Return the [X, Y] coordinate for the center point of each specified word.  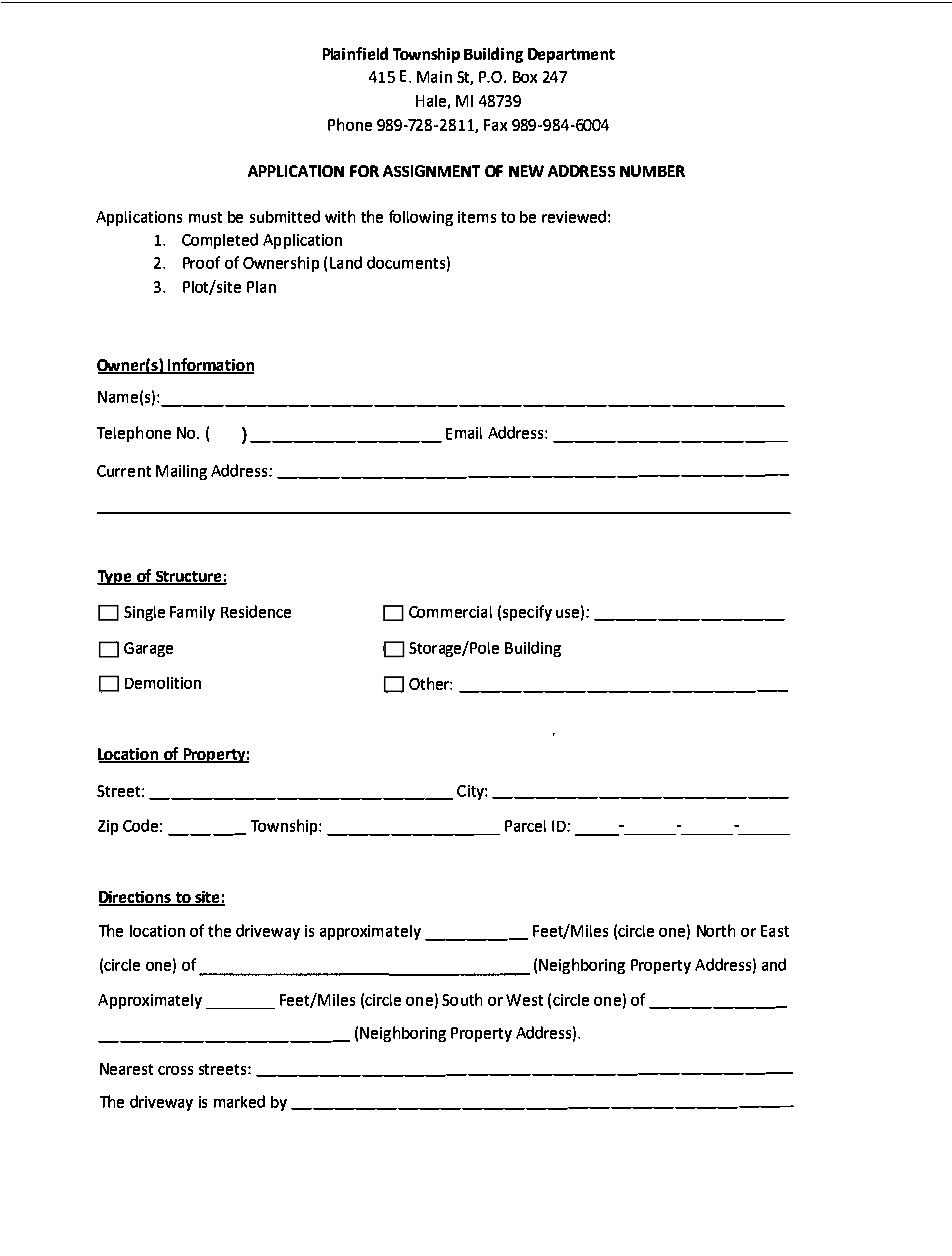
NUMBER [652, 171]
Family [192, 613]
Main [434, 77]
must [205, 217]
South [462, 999]
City [471, 792]
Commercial [450, 612]
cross [175, 1070]
